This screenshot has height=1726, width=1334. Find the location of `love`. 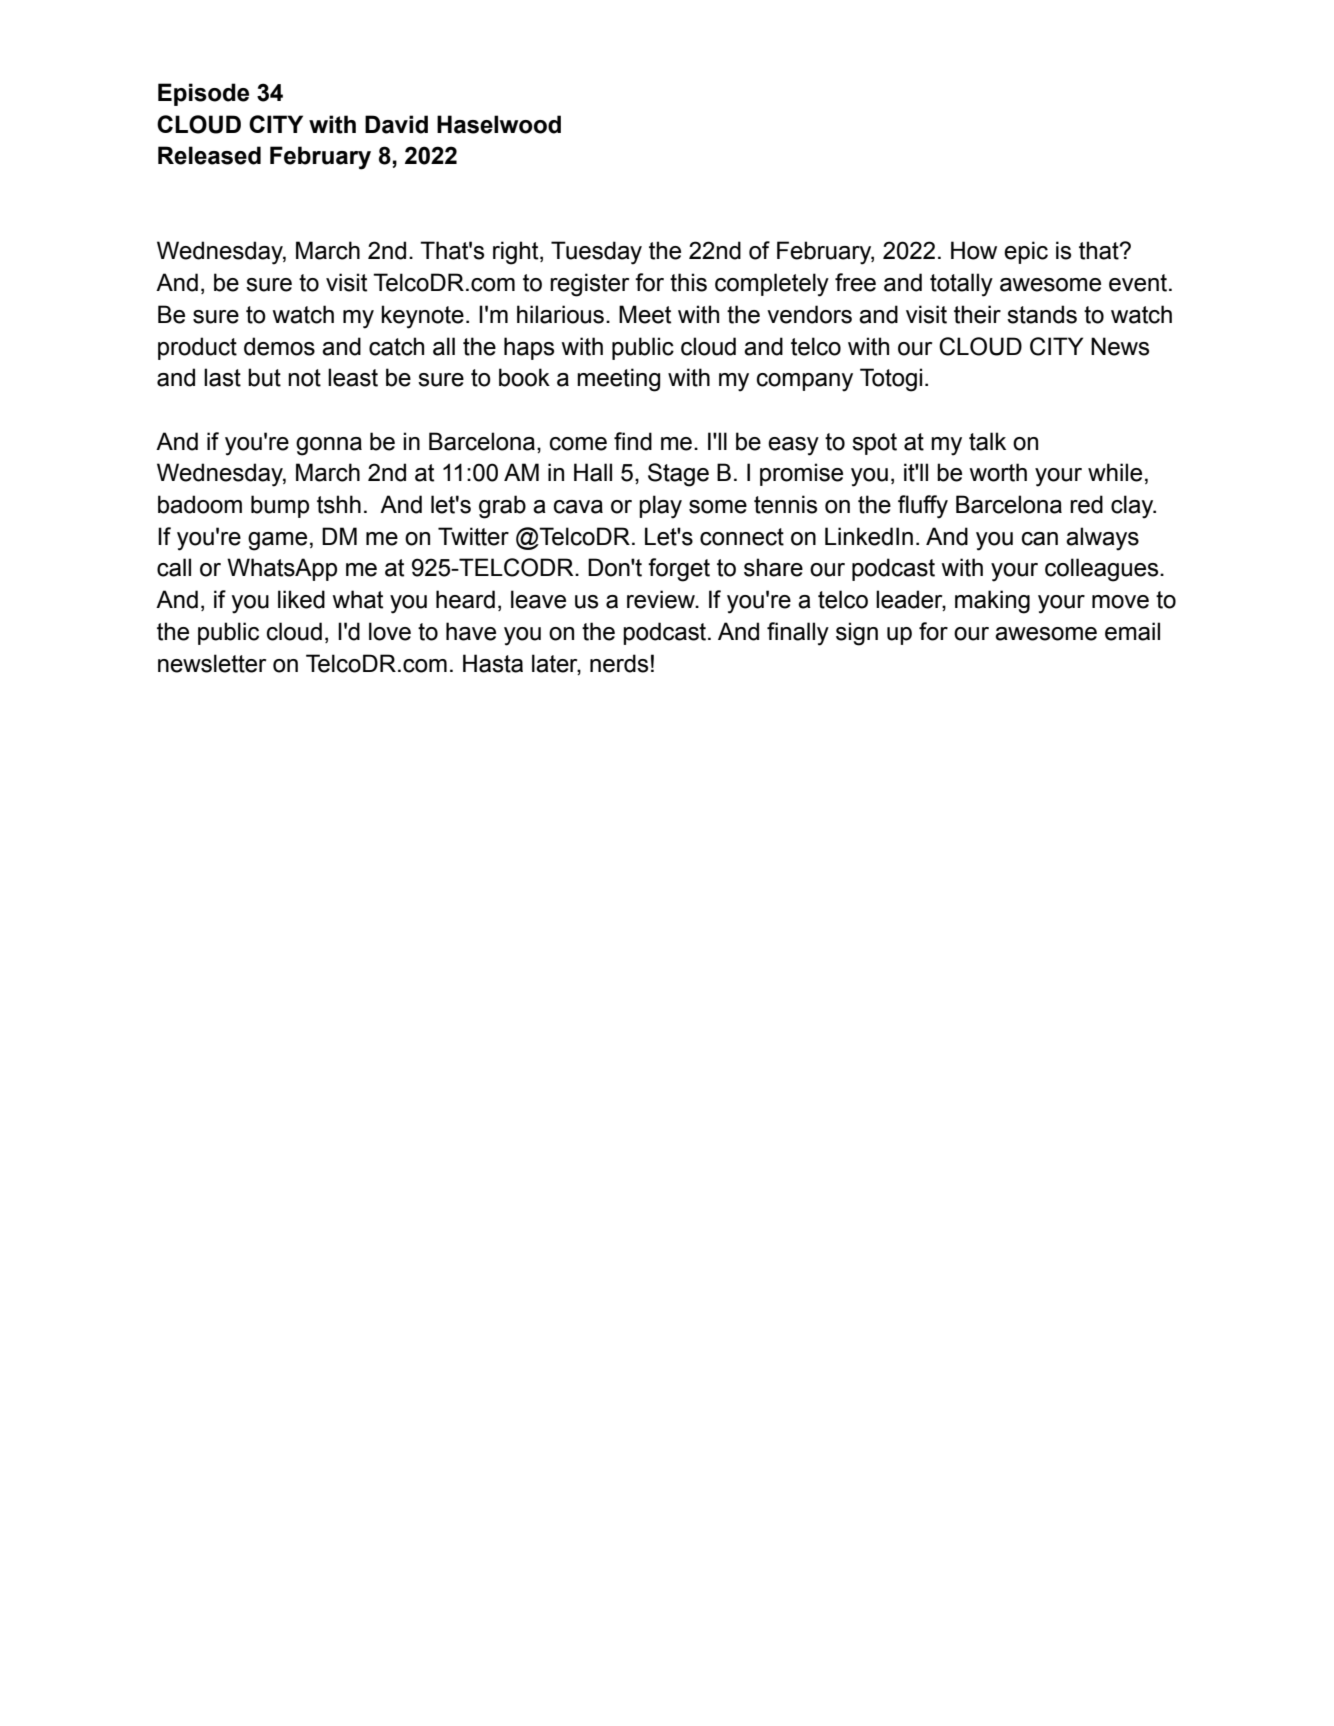

love is located at coordinates (390, 631).
